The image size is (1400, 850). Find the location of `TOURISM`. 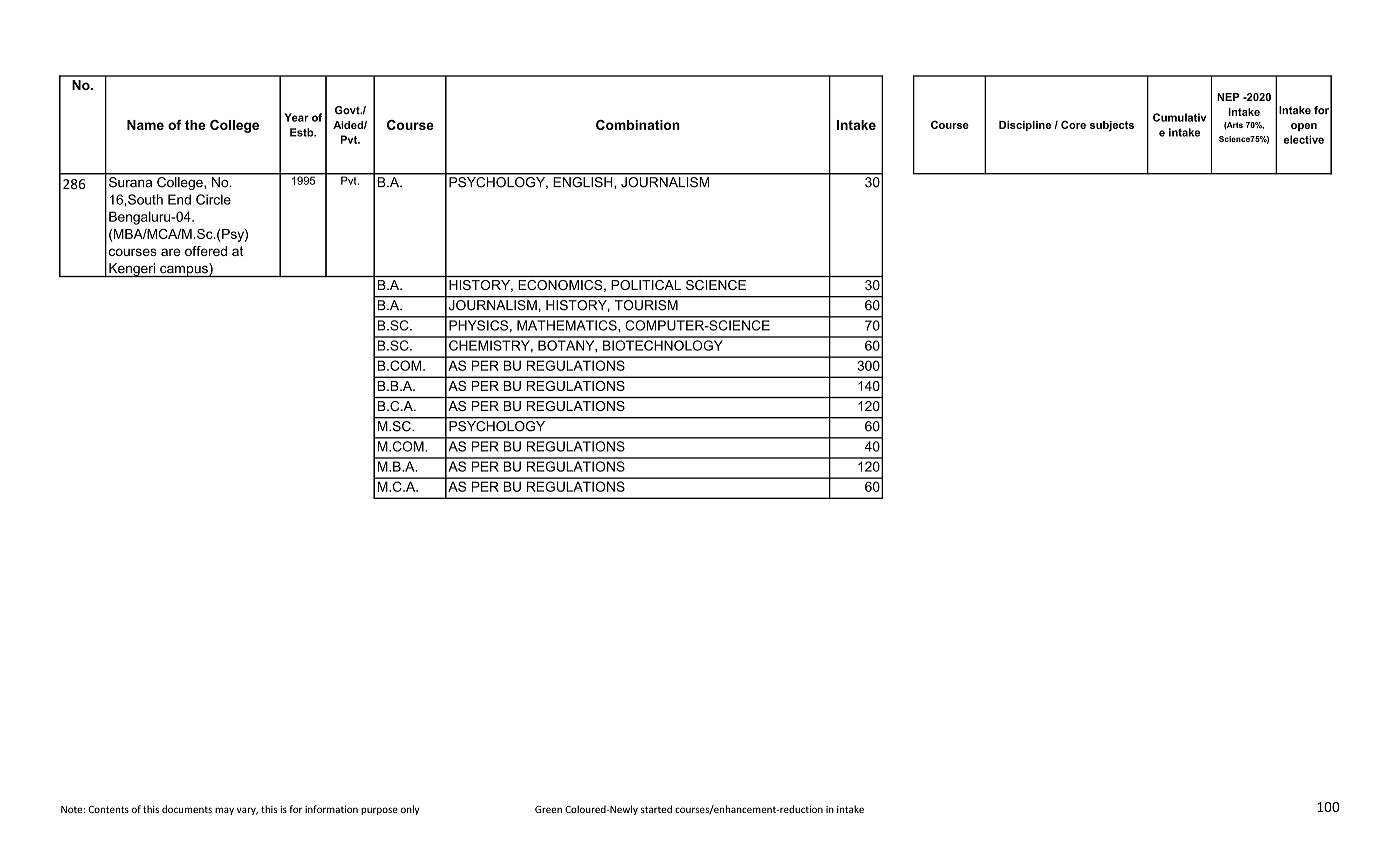

TOURISM is located at coordinates (646, 304).
